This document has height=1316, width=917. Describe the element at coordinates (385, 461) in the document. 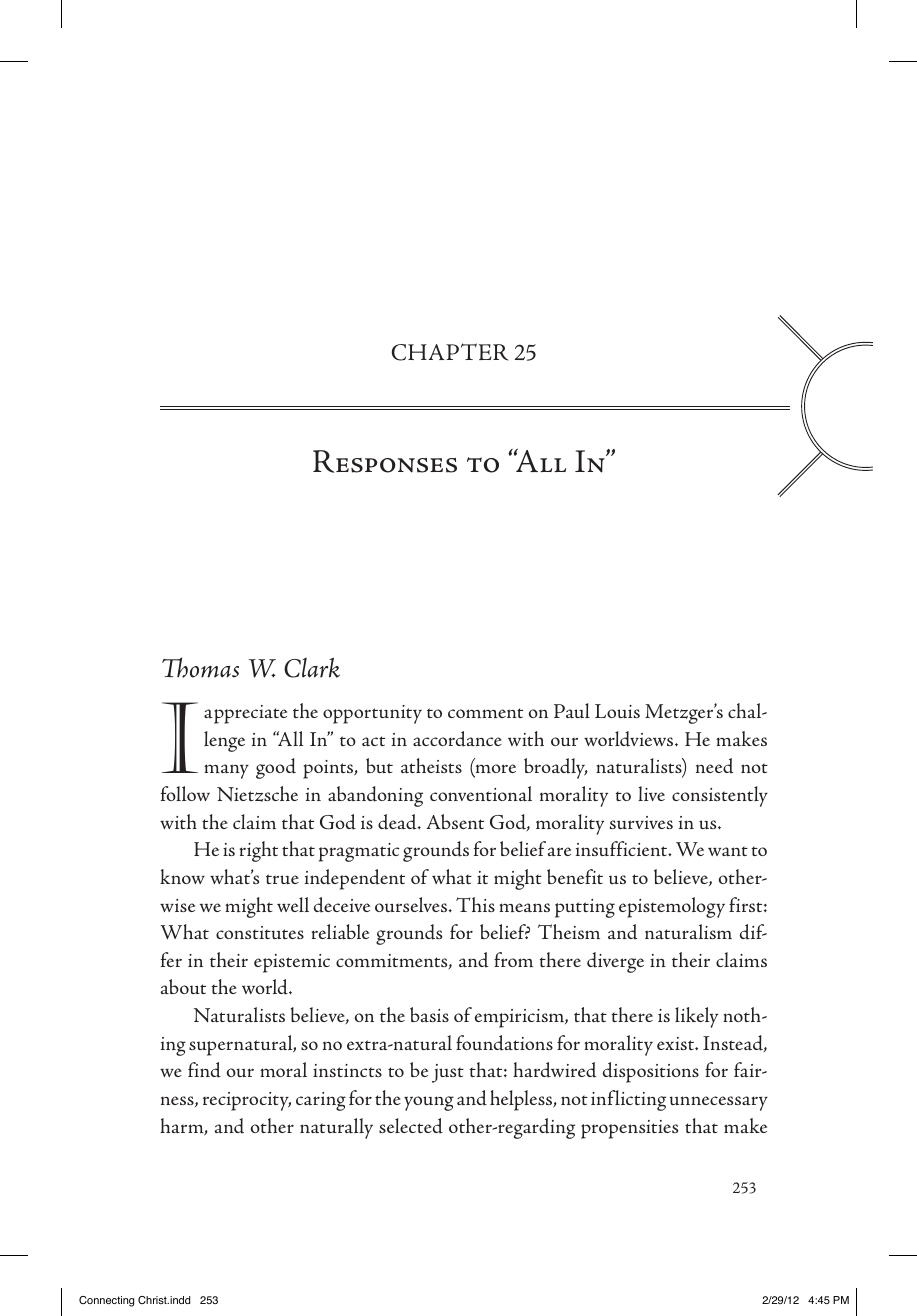

I see `Responses` at that location.
